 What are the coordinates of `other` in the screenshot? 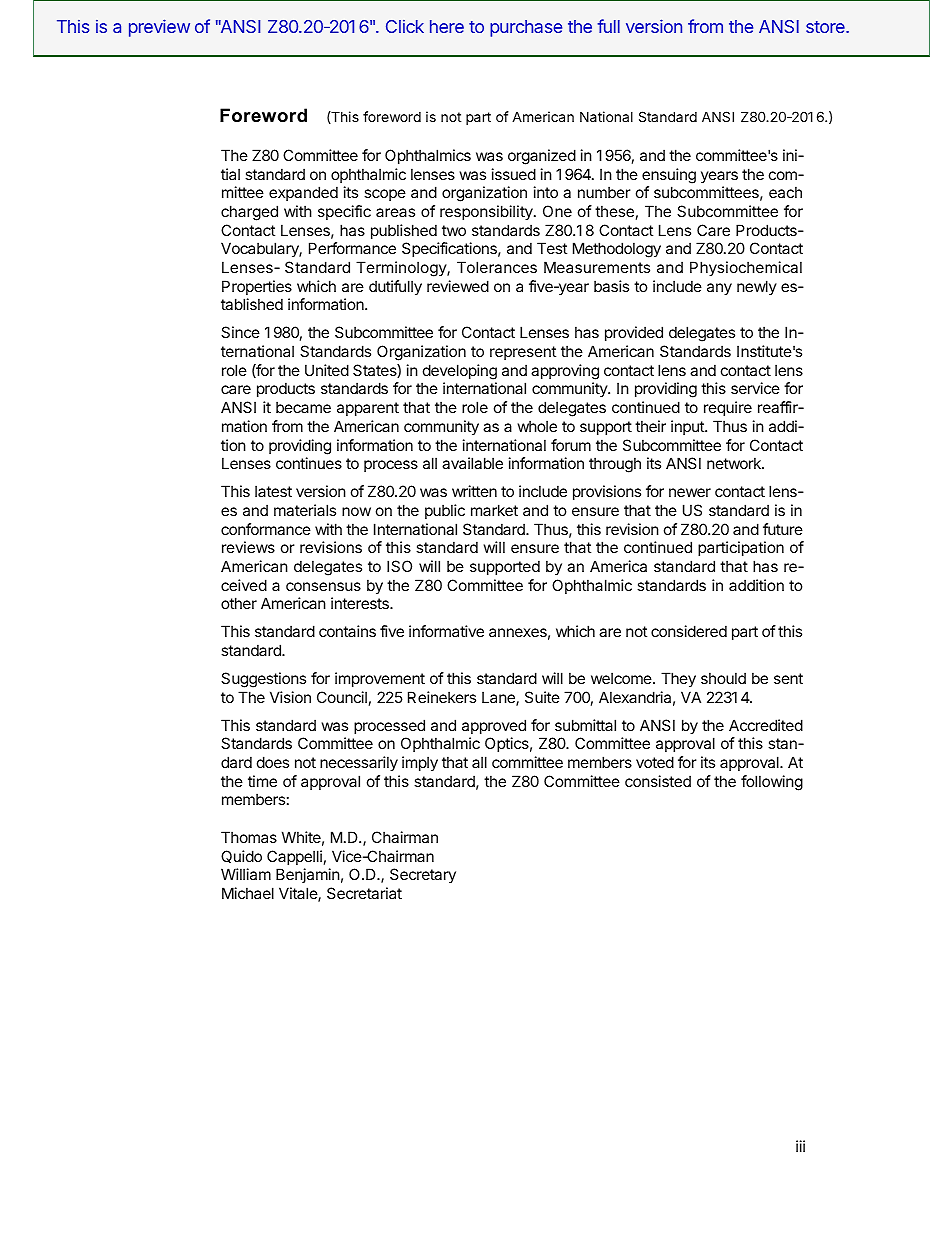 It's located at (239, 603).
